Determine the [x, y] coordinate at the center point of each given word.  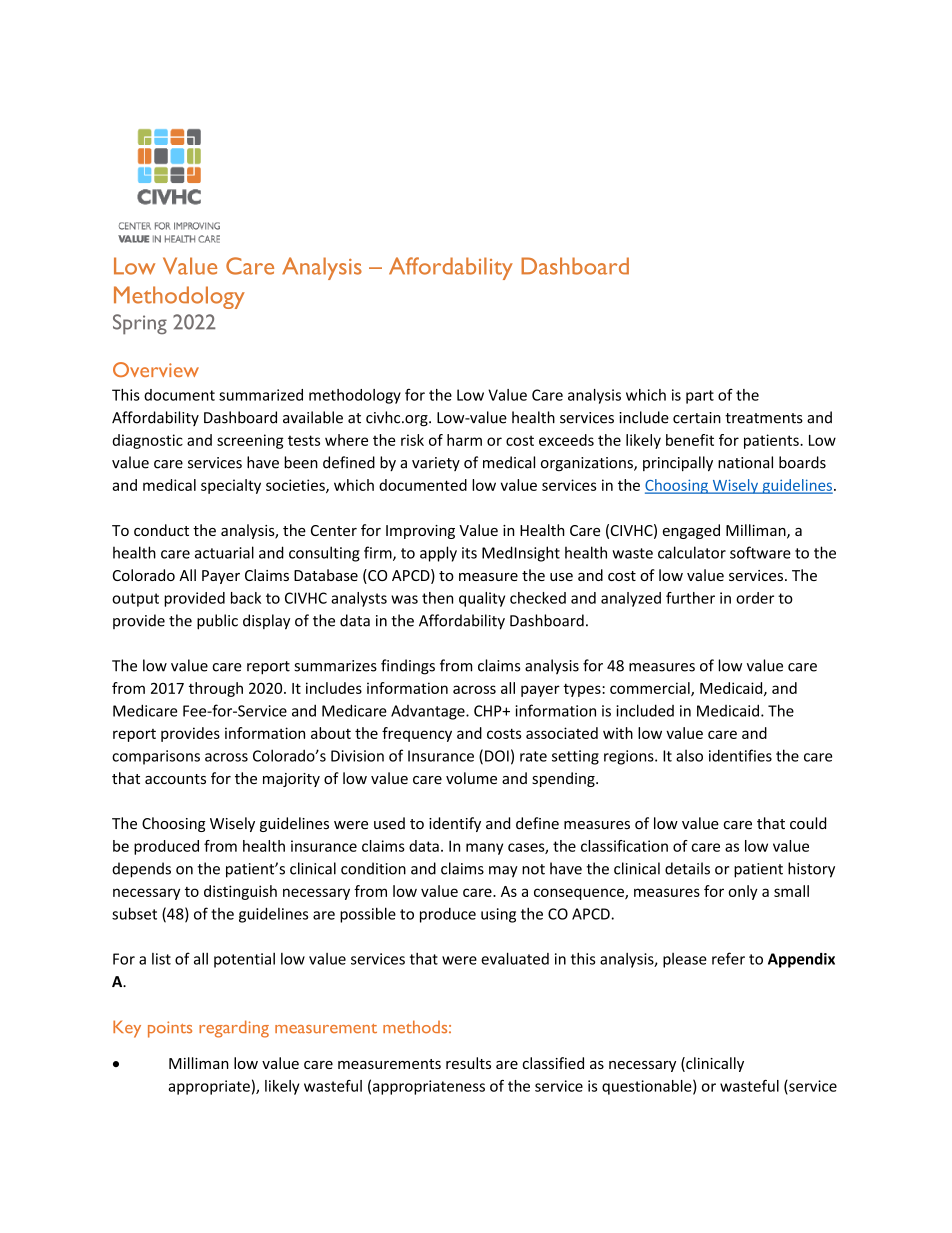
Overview [156, 369]
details [687, 868]
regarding [234, 1029]
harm [464, 440]
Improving [420, 532]
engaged [691, 531]
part [700, 397]
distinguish [240, 892]
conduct [161, 530]
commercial [651, 689]
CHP [489, 711]
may [503, 872]
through [216, 689]
